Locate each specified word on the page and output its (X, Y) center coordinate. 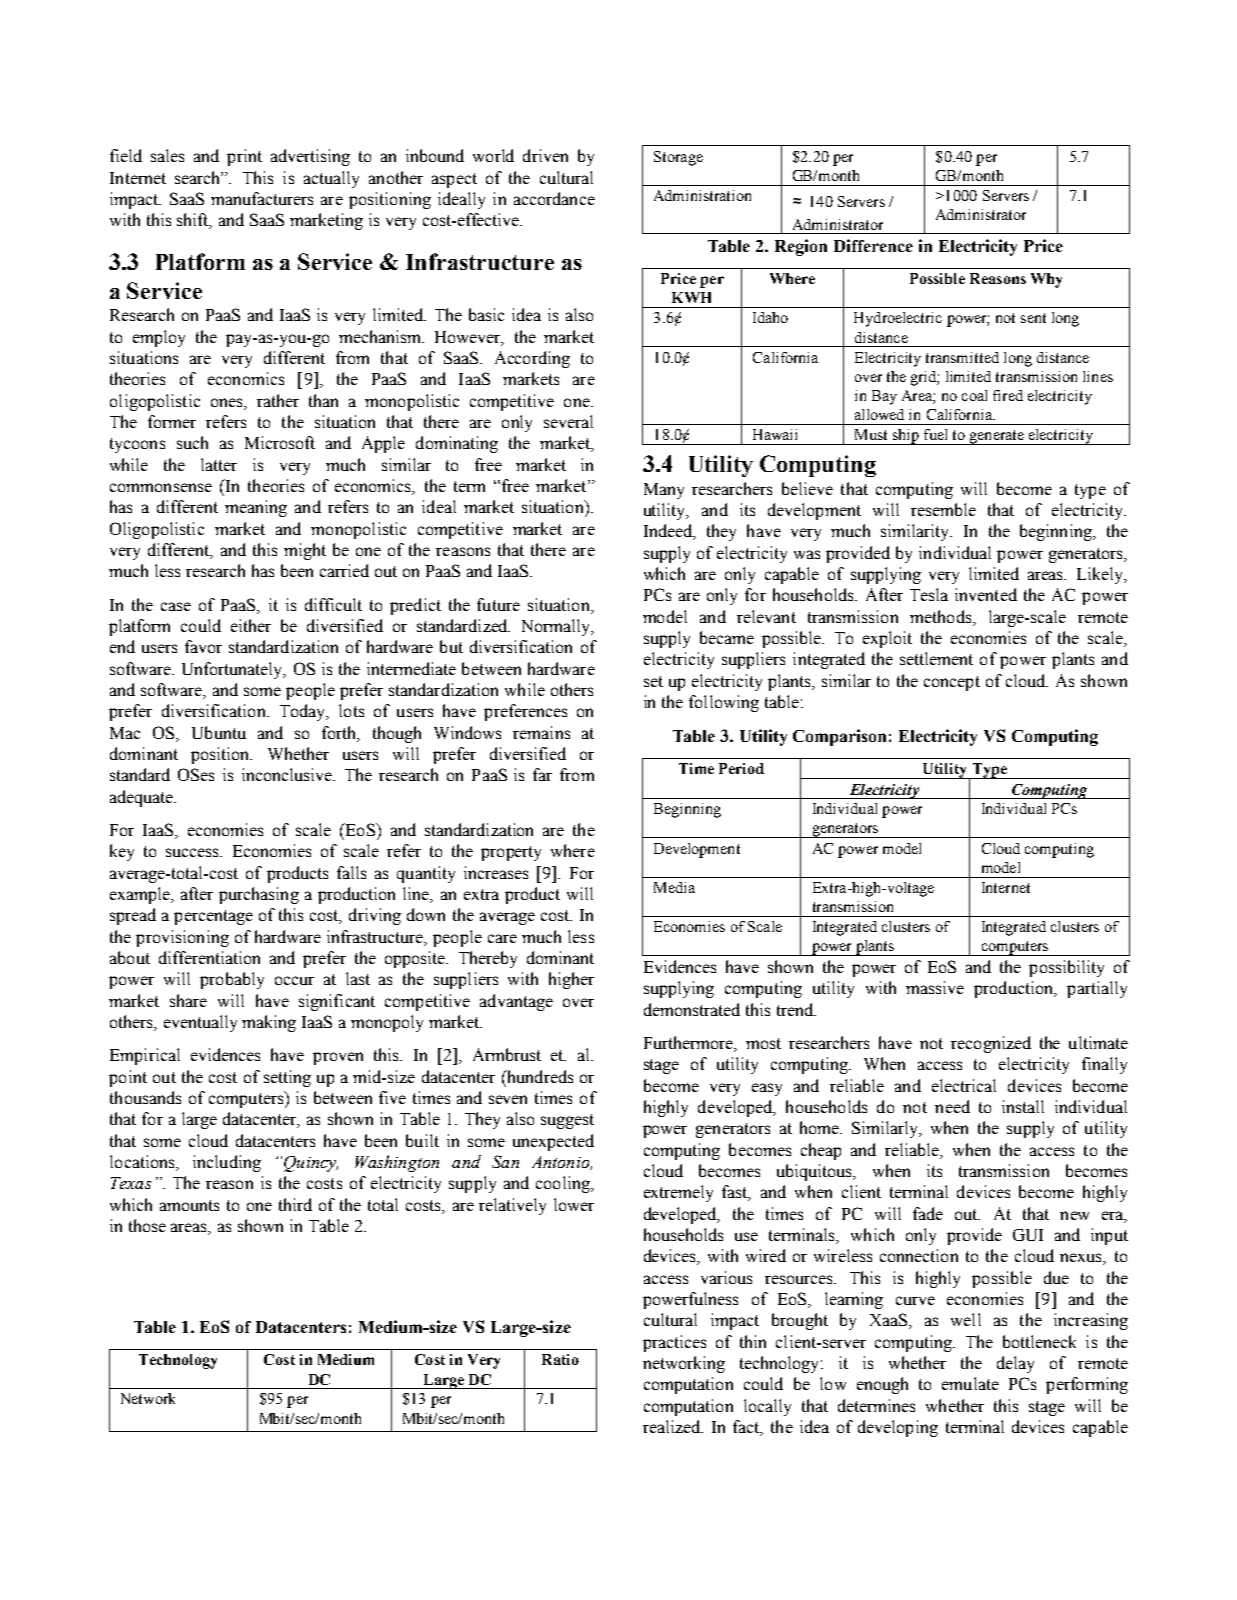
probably (232, 980)
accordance (554, 198)
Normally (557, 627)
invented (986, 594)
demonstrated (692, 1009)
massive (935, 987)
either (251, 625)
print (244, 157)
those (147, 1225)
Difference (873, 245)
